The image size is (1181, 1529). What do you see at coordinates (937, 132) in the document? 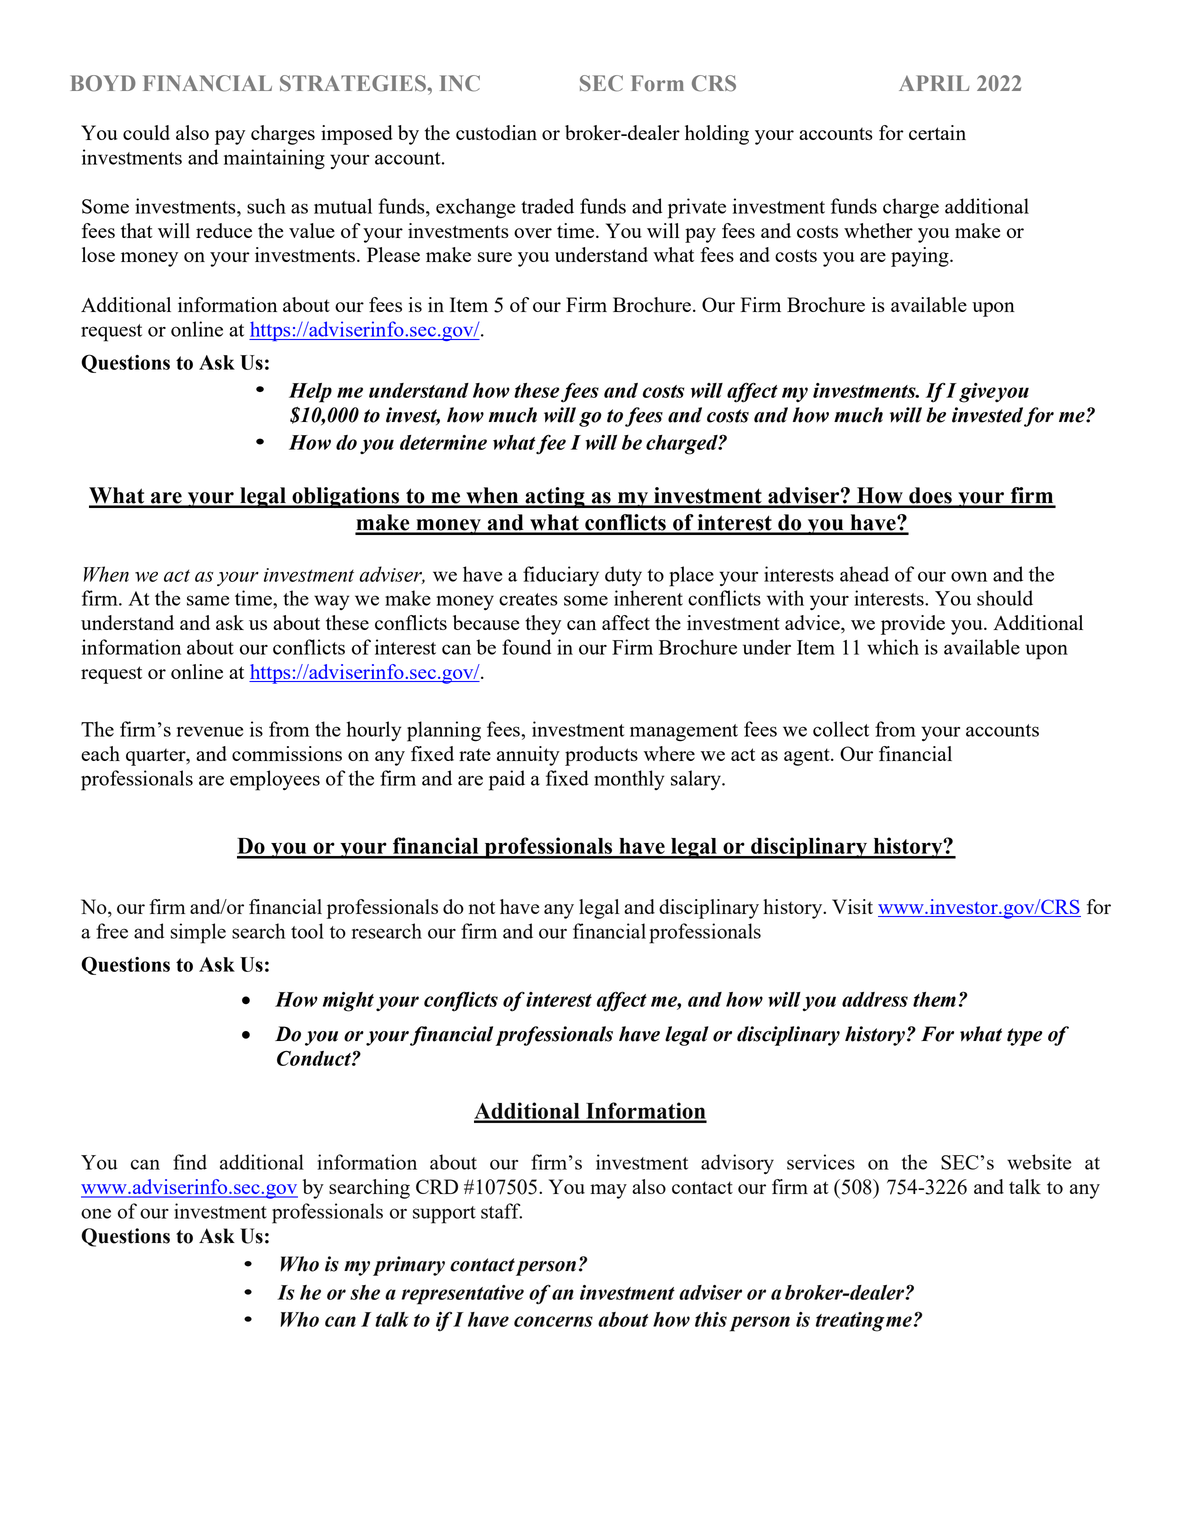
I see `certain` at bounding box center [937, 132].
